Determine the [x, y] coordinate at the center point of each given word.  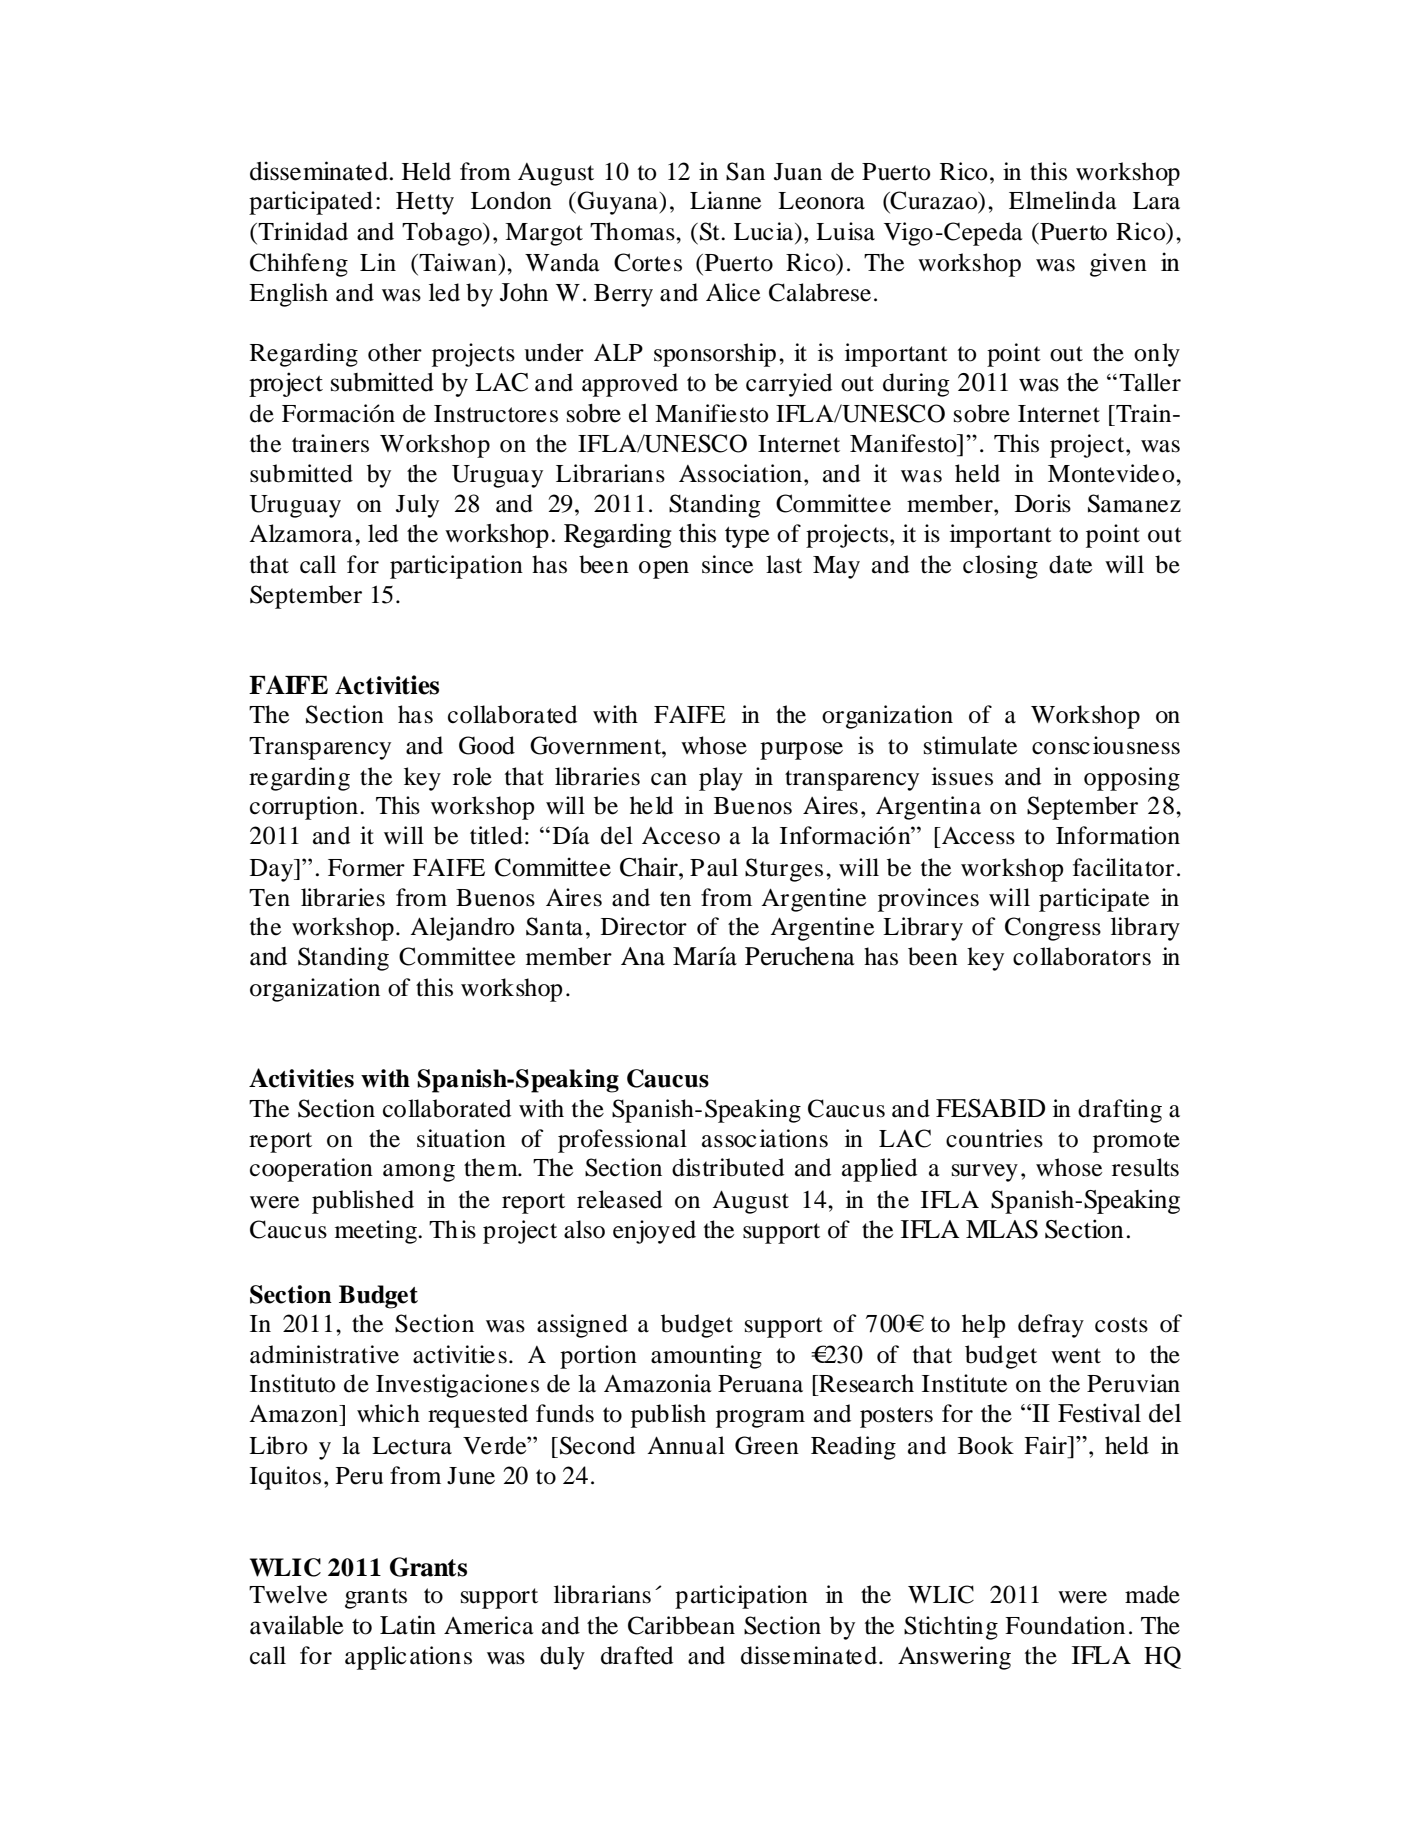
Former [366, 868]
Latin [408, 1625]
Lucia [765, 231]
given [1118, 265]
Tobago [443, 234]
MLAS [1002, 1229]
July [417, 506]
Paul [714, 867]
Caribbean [681, 1625]
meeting [377, 1232]
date [1070, 564]
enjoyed [654, 1232]
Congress [1053, 929]
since [727, 564]
